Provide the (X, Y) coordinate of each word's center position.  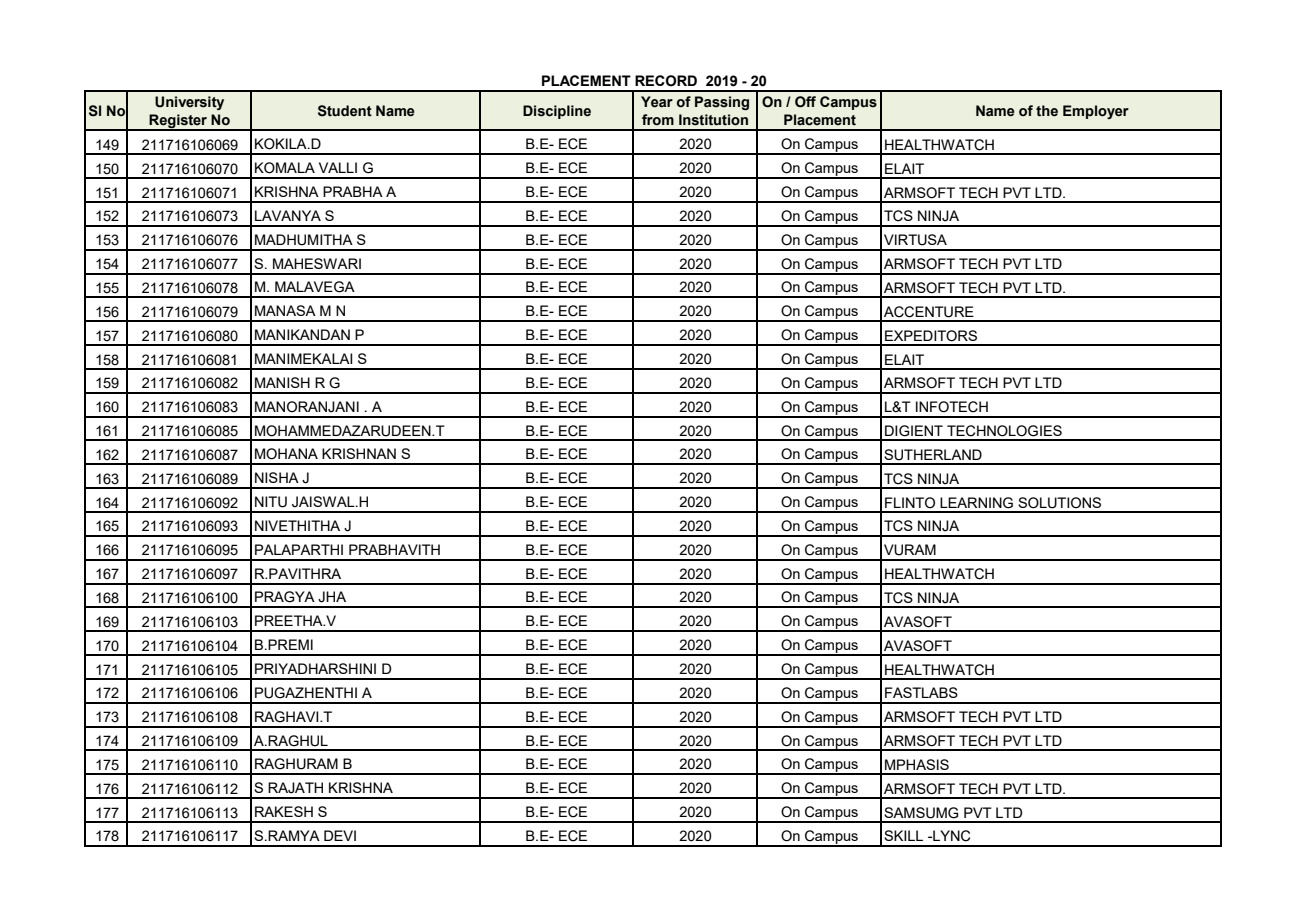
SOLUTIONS (1059, 503)
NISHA (277, 477)
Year (657, 102)
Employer (1096, 112)
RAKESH (284, 811)
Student (345, 111)
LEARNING (976, 503)
